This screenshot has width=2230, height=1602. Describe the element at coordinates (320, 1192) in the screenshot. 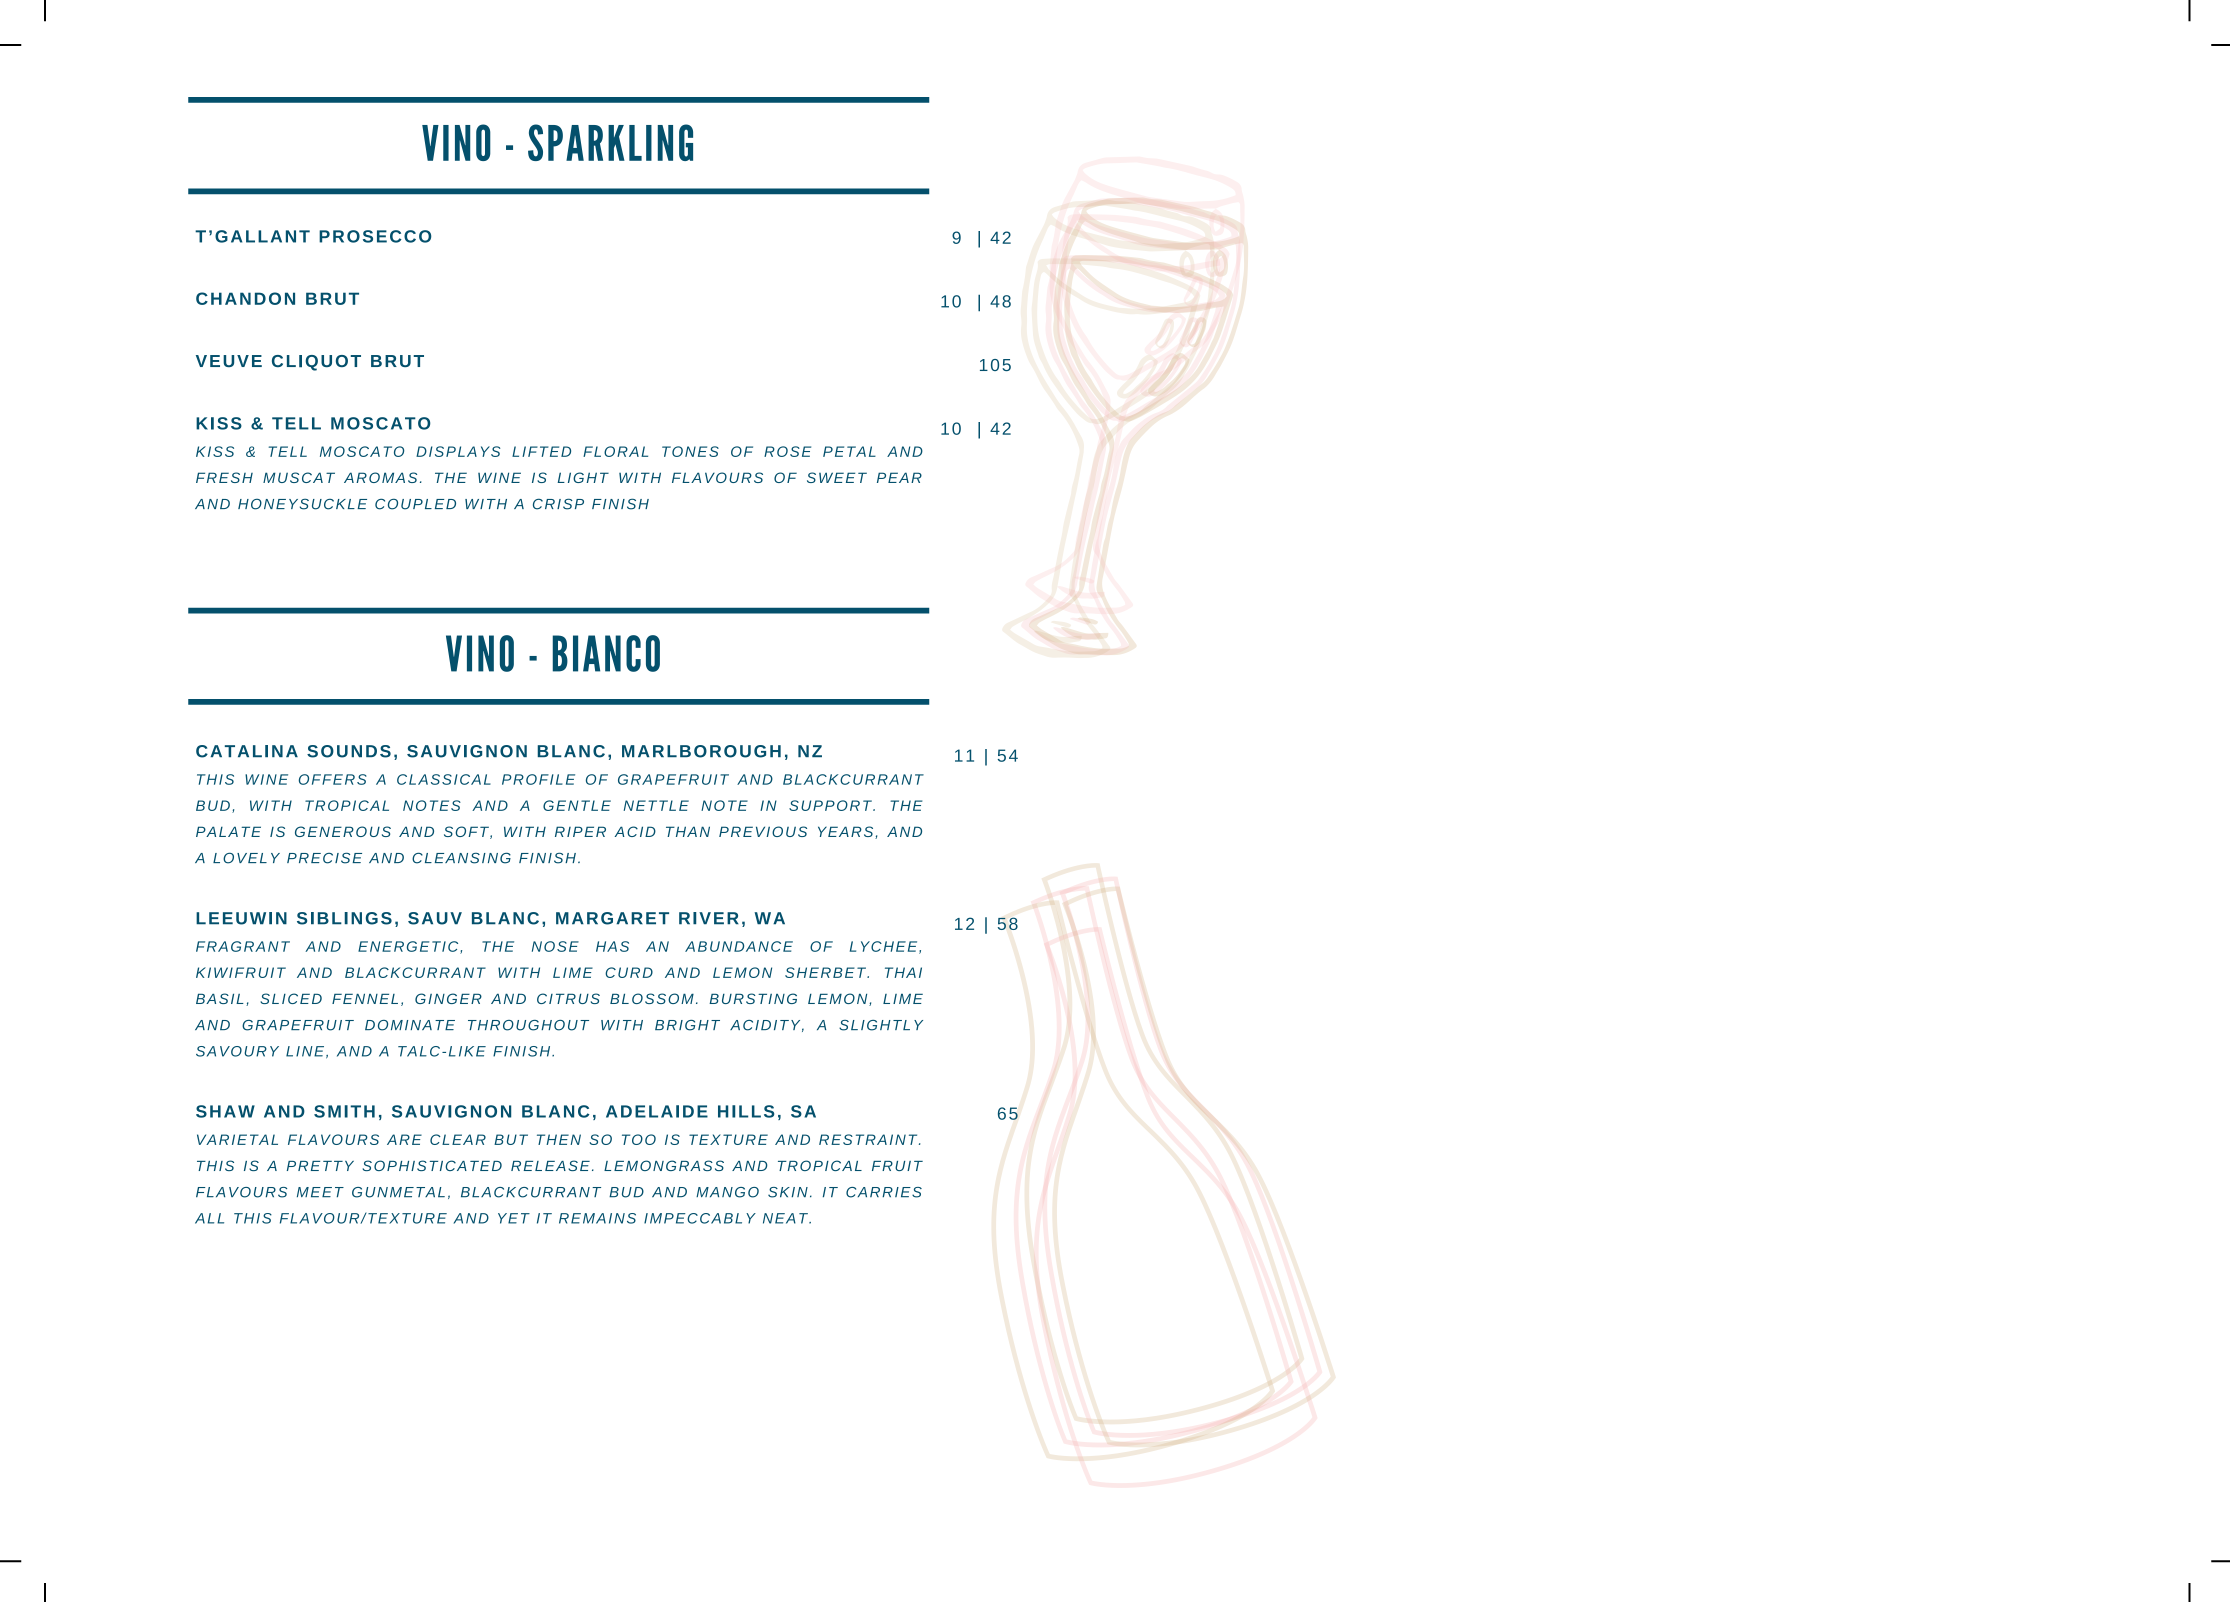

I see `MEET` at that location.
